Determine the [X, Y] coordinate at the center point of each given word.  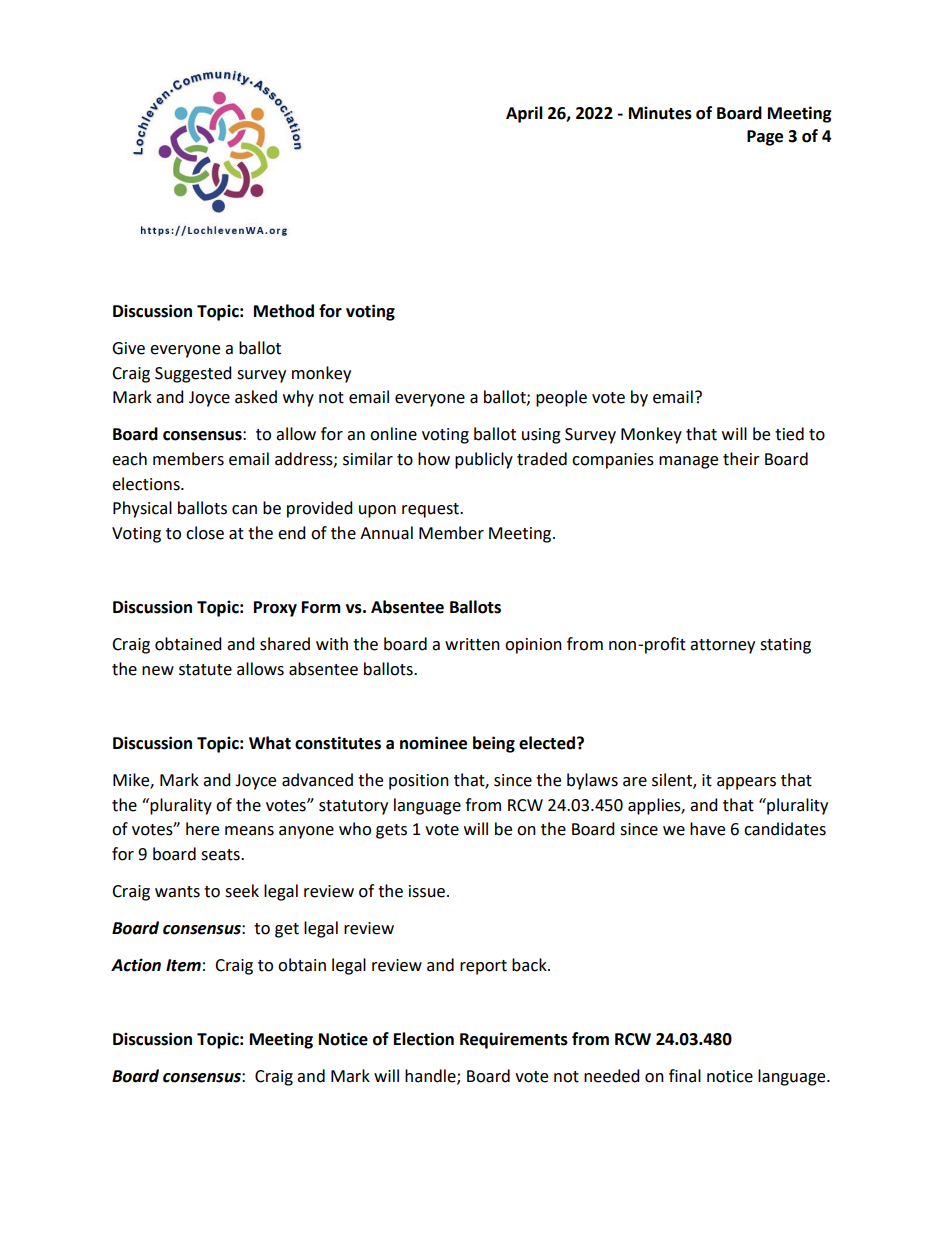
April [524, 114]
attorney [722, 646]
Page [765, 138]
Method [284, 311]
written [472, 644]
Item [183, 965]
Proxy [275, 609]
